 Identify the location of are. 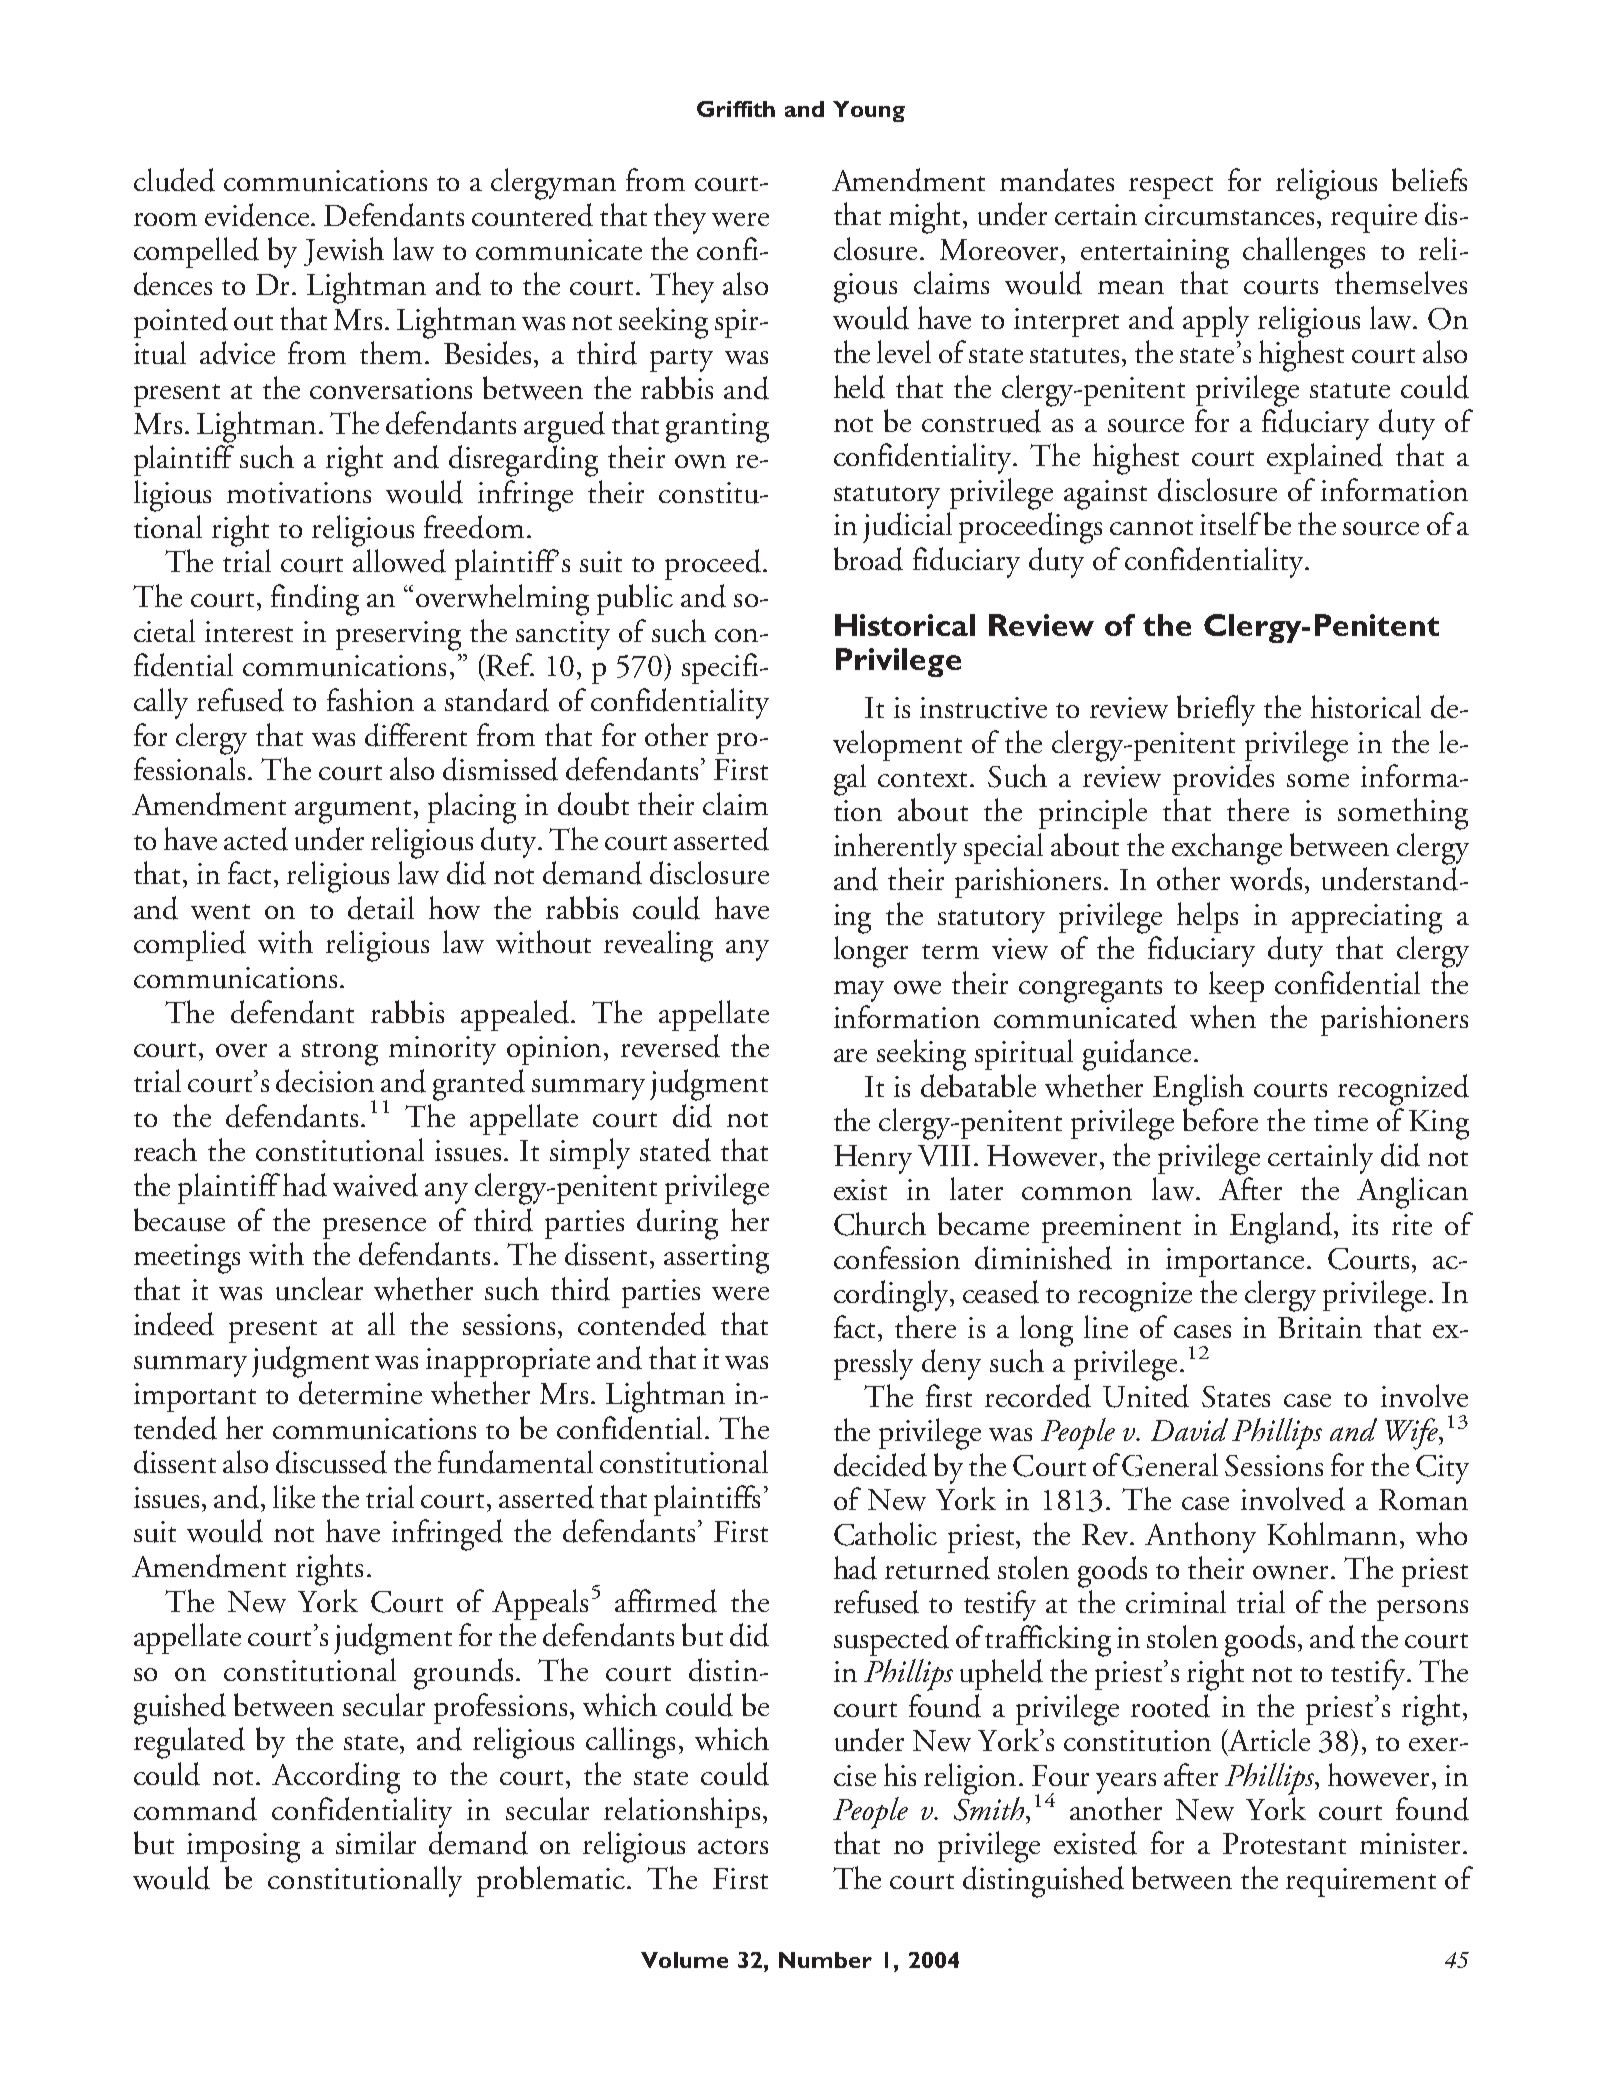
(850, 1055).
